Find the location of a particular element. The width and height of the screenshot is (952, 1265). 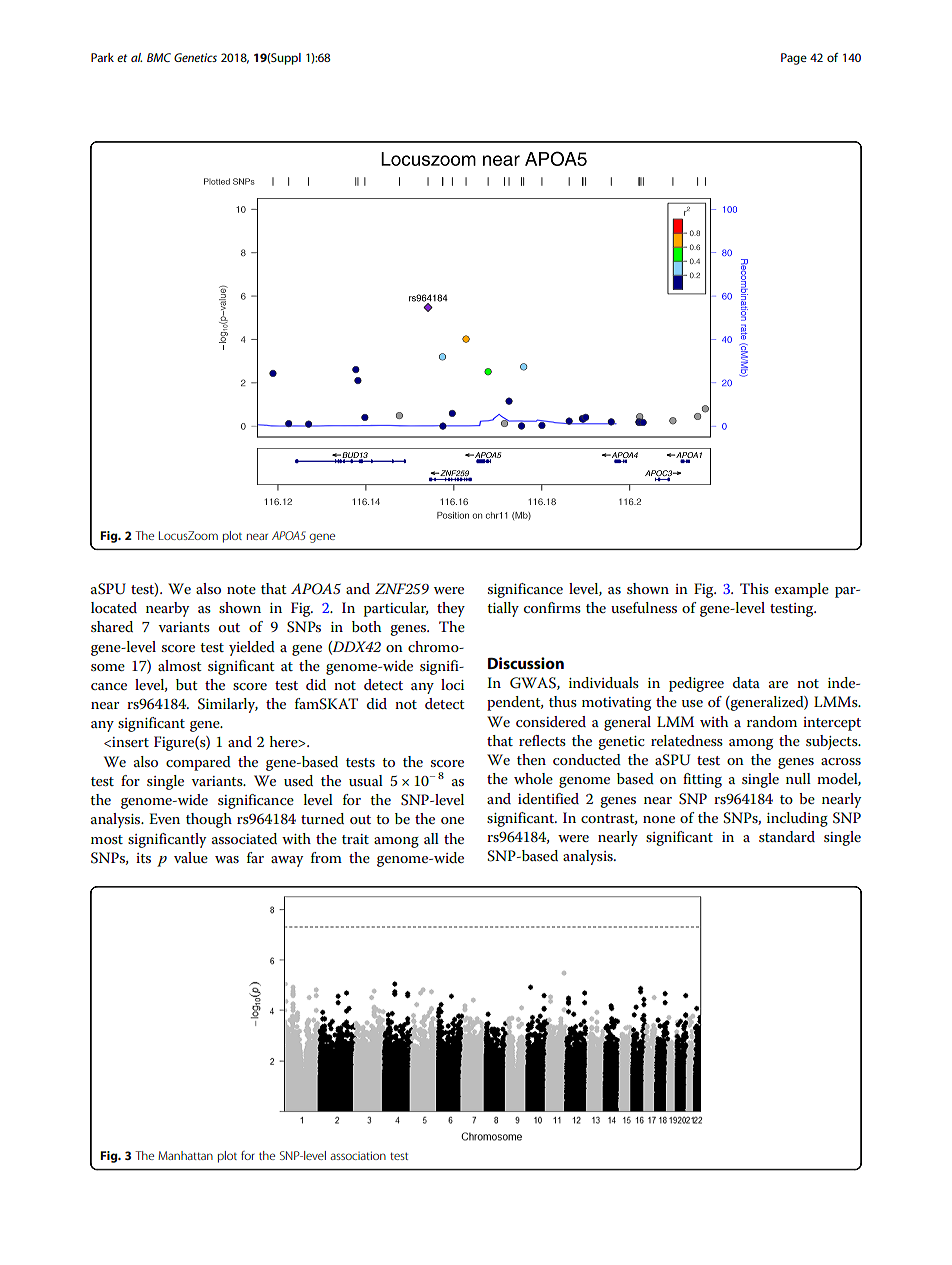

note is located at coordinates (241, 589).
